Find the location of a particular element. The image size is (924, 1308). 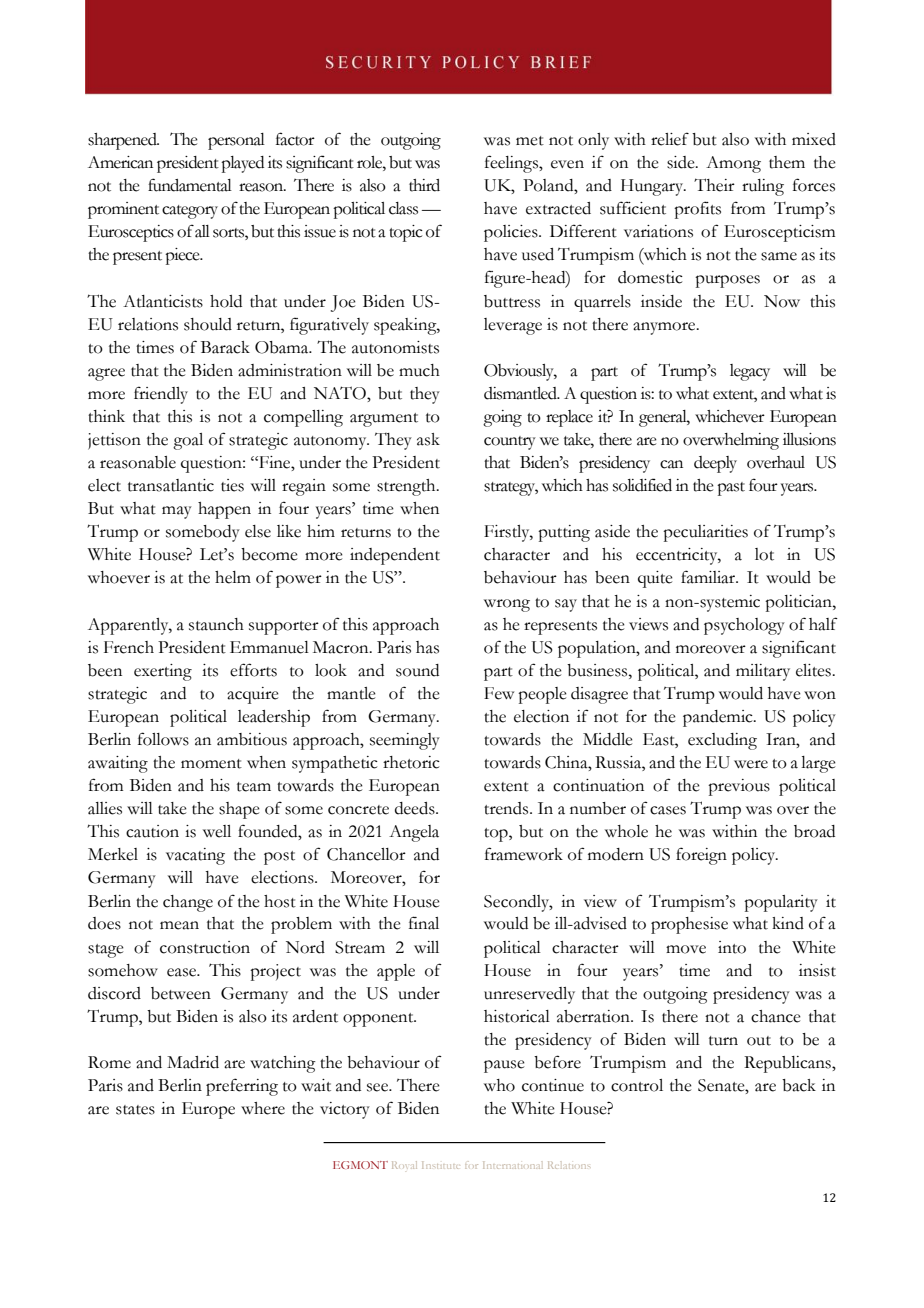

well is located at coordinates (217, 831).
